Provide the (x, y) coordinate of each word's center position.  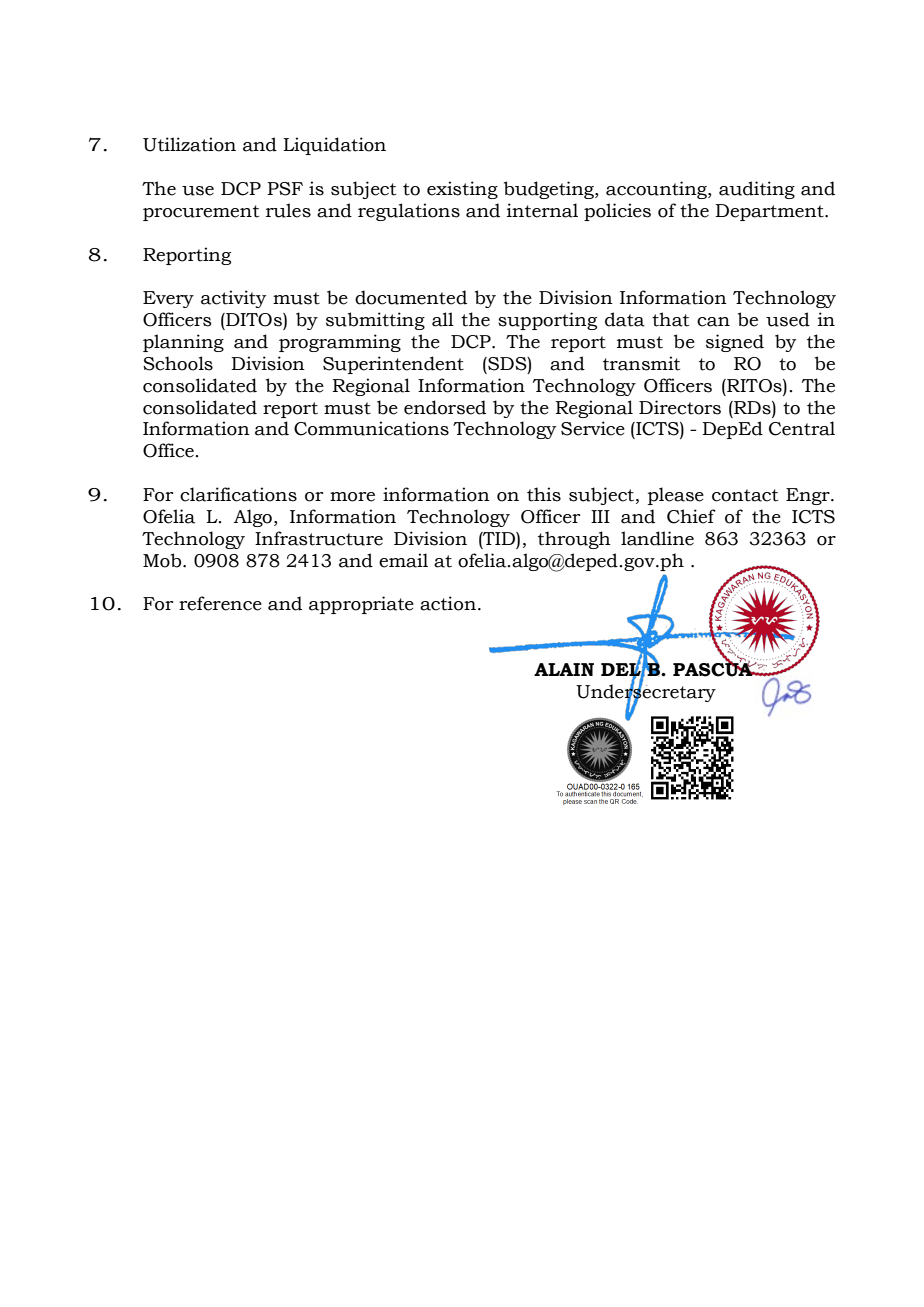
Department (770, 212)
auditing (757, 190)
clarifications (238, 494)
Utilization (189, 144)
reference (220, 603)
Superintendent (393, 365)
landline (657, 538)
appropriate (361, 605)
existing (462, 190)
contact (745, 495)
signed (735, 343)
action (448, 603)
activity (233, 299)
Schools (178, 363)
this (544, 494)
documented (411, 297)
